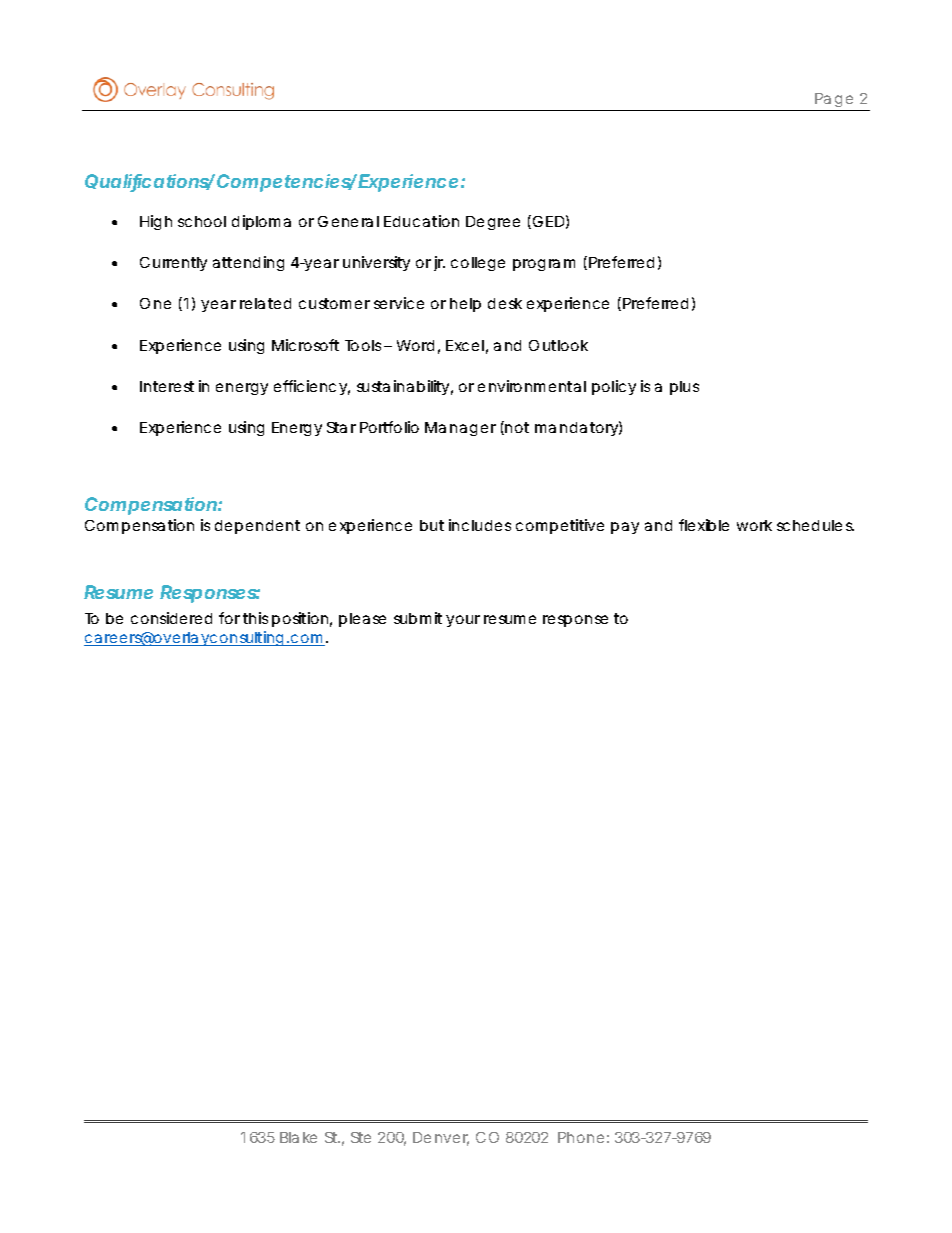 The width and height of the screenshot is (952, 1233). Describe the element at coordinates (261, 222) in the screenshot. I see `diploma` at that location.
